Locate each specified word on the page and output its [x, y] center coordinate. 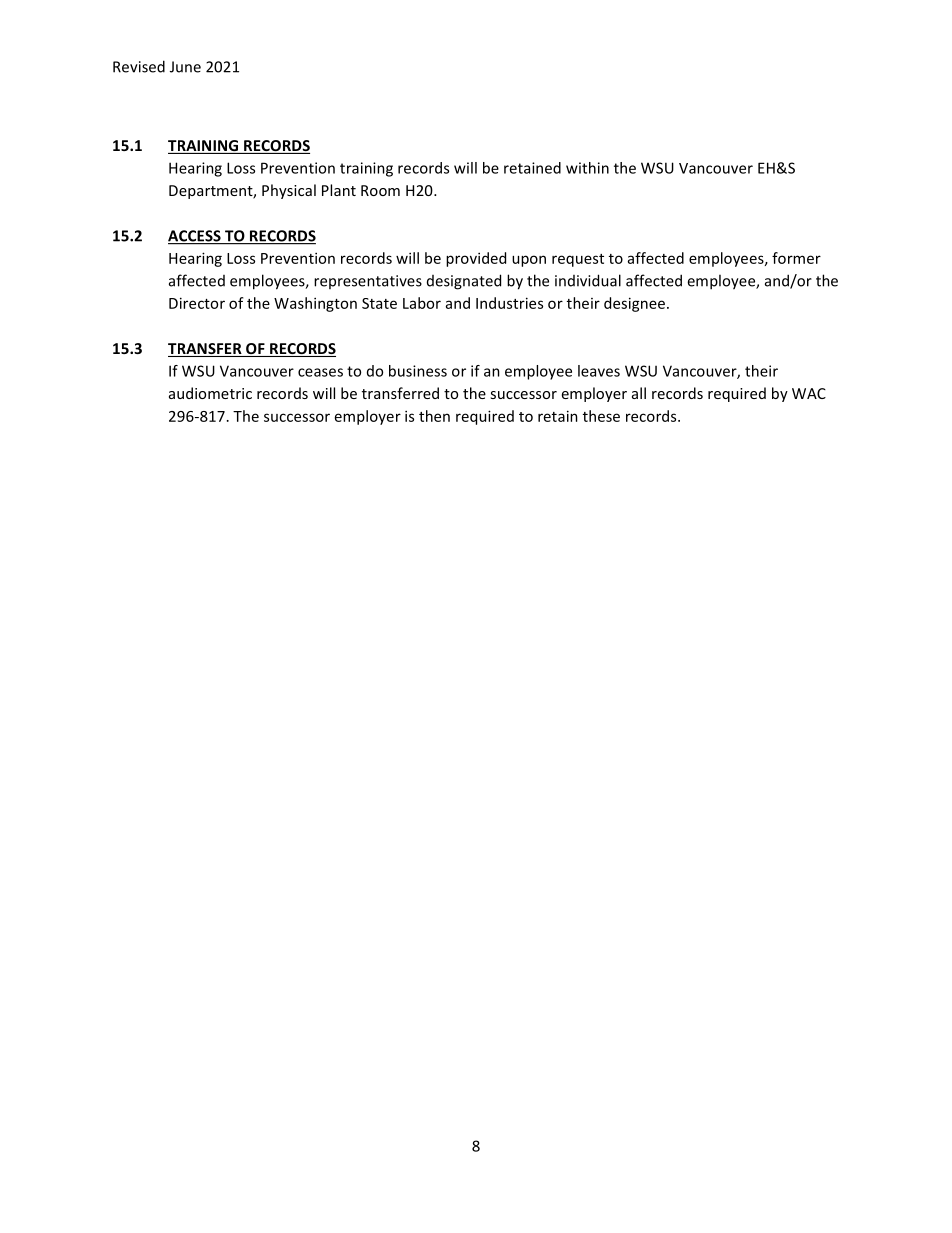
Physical [289, 191]
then [434, 416]
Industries [509, 303]
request [578, 260]
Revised [139, 66]
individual [588, 280]
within [587, 168]
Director [197, 303]
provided [476, 259]
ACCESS [195, 237]
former [796, 258]
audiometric [210, 393]
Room [380, 190]
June [185, 67]
